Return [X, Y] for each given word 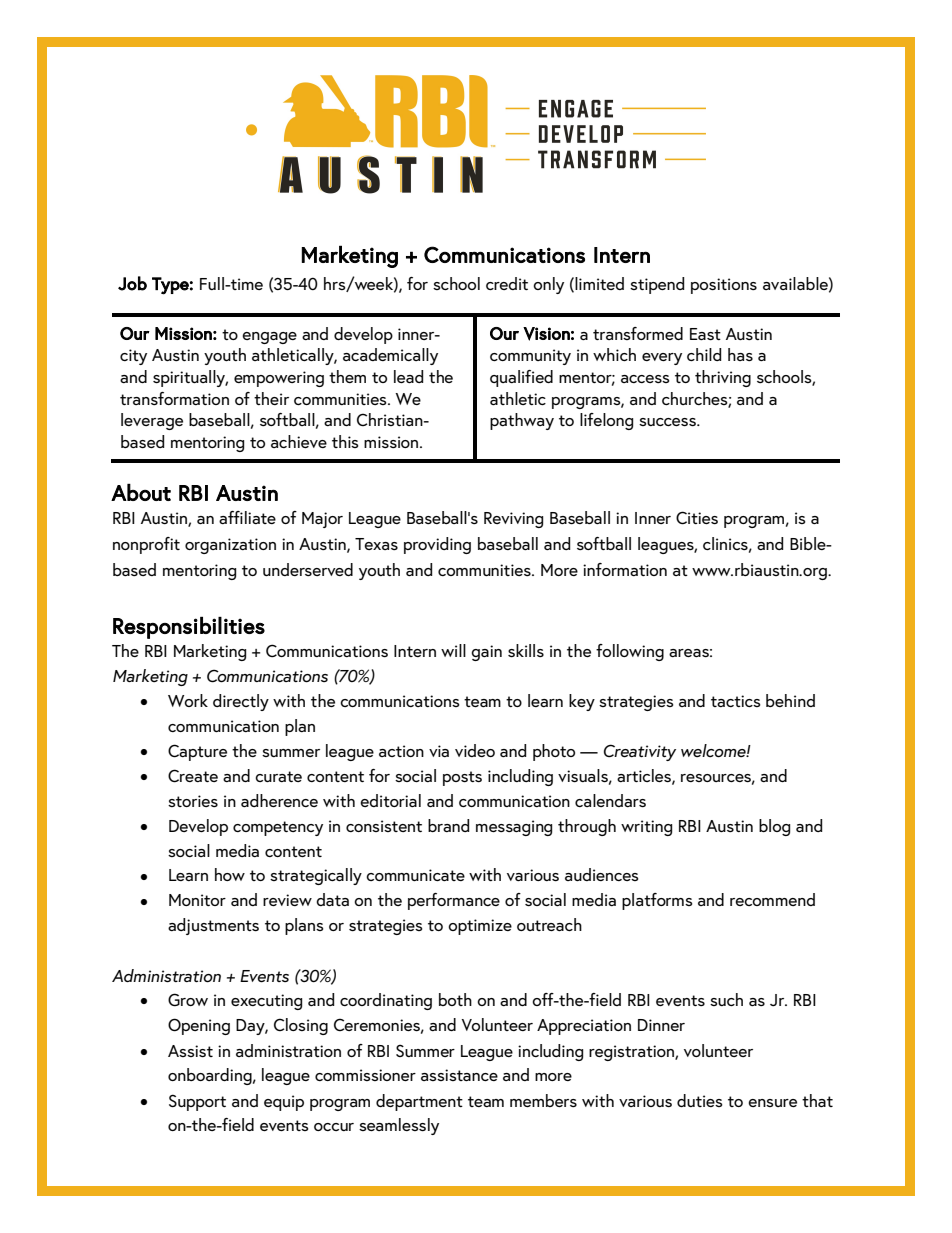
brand [448, 825]
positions [724, 286]
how [230, 874]
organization [230, 546]
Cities [697, 518]
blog [774, 827]
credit [507, 283]
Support [197, 1102]
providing [437, 545]
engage [269, 338]
